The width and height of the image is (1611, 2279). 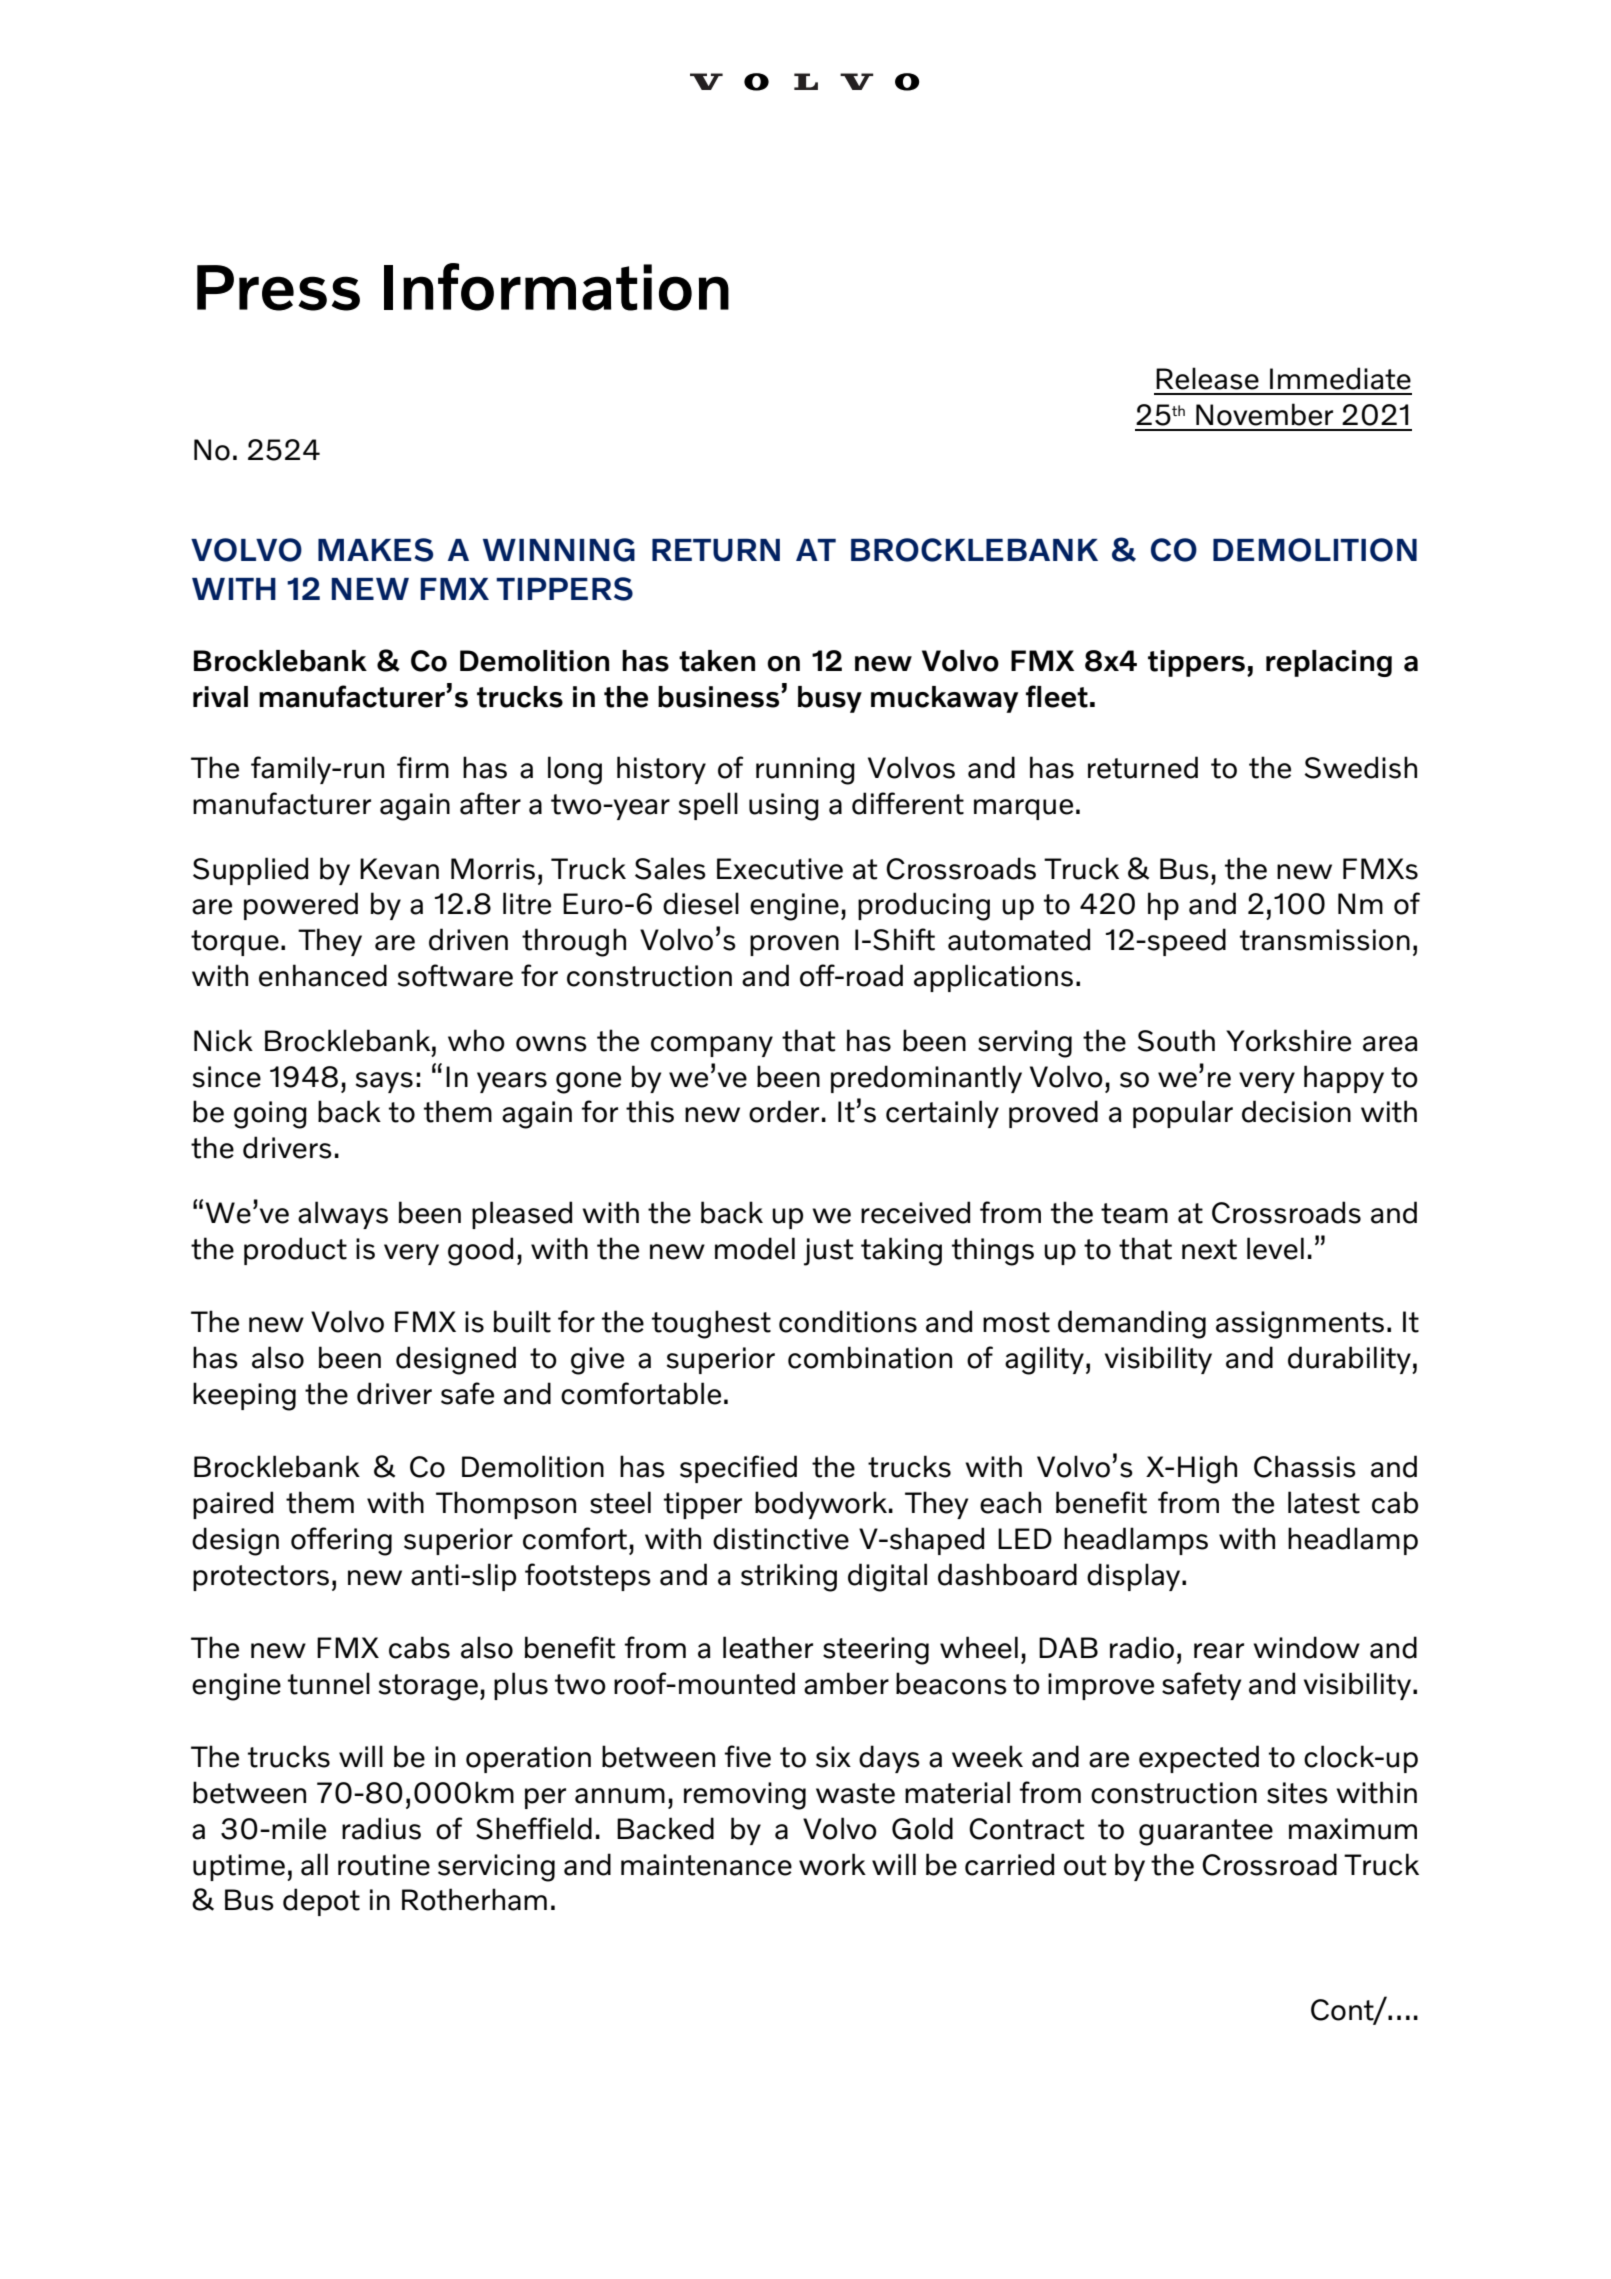 What do you see at coordinates (278, 288) in the image?
I see `Press` at bounding box center [278, 288].
